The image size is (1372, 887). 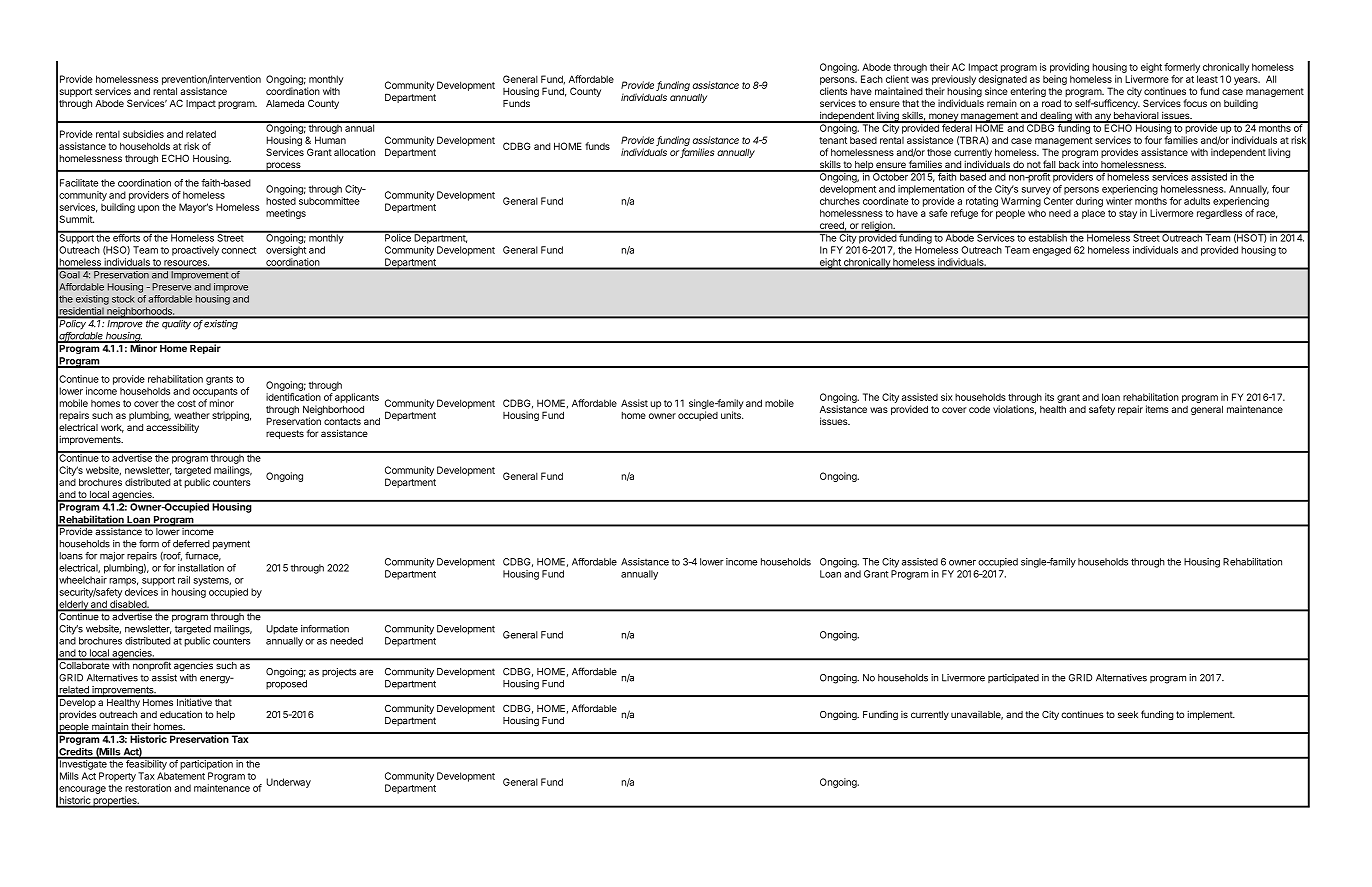 I want to click on being, so click(x=1055, y=80).
